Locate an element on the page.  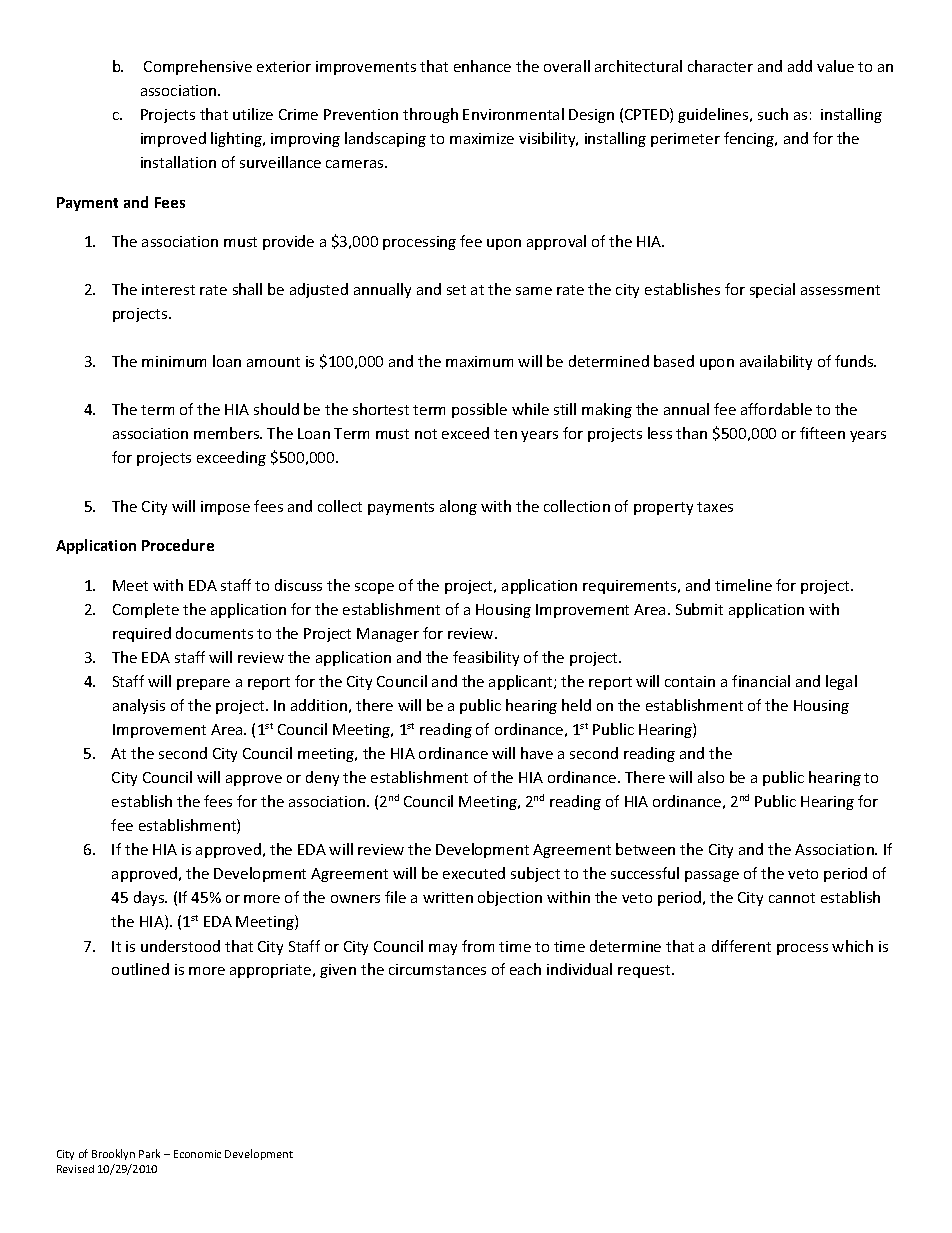
members is located at coordinates (228, 433).
